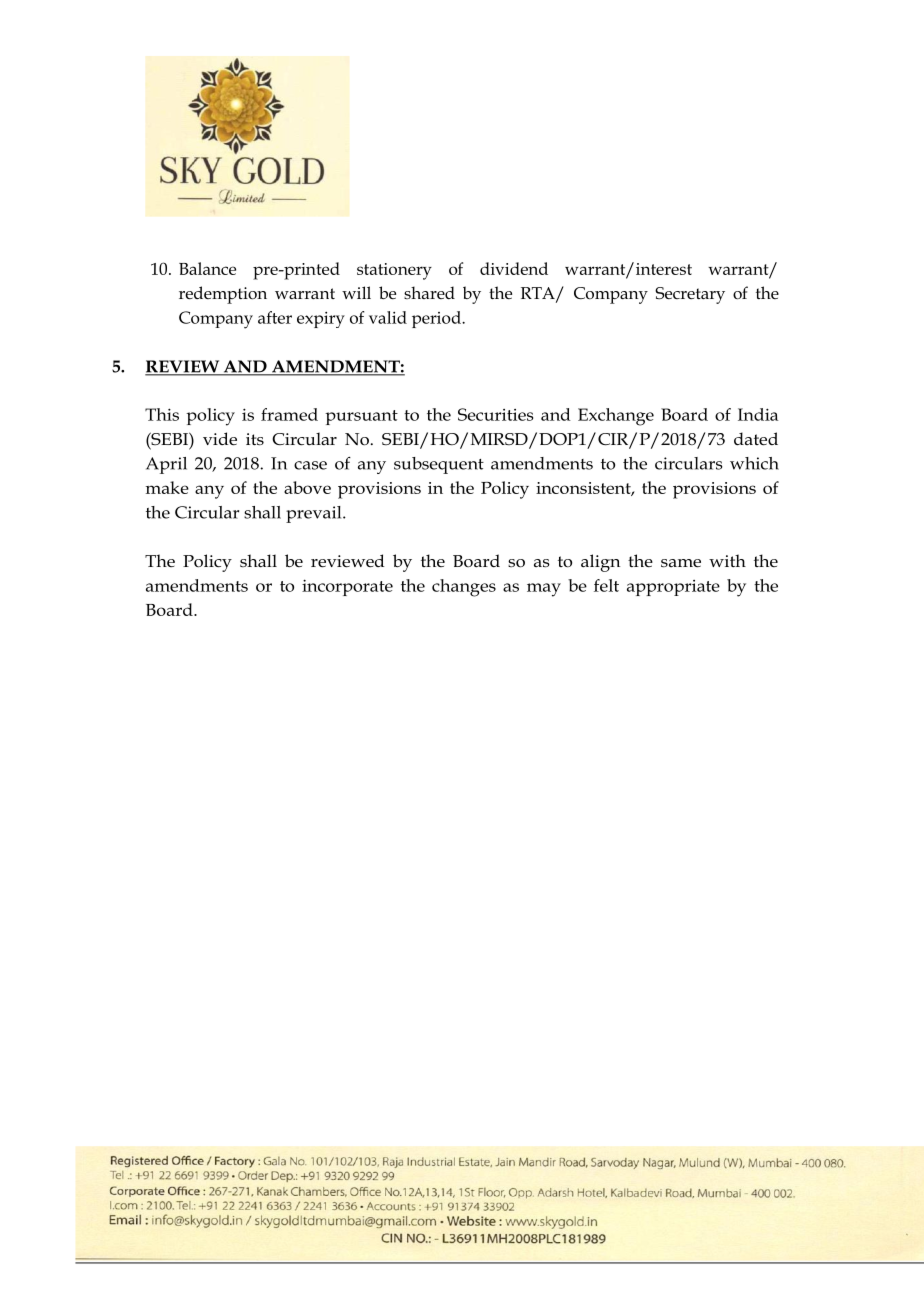 The height and width of the page is (1308, 924). What do you see at coordinates (429, 292) in the page?
I see `shared` at bounding box center [429, 292].
